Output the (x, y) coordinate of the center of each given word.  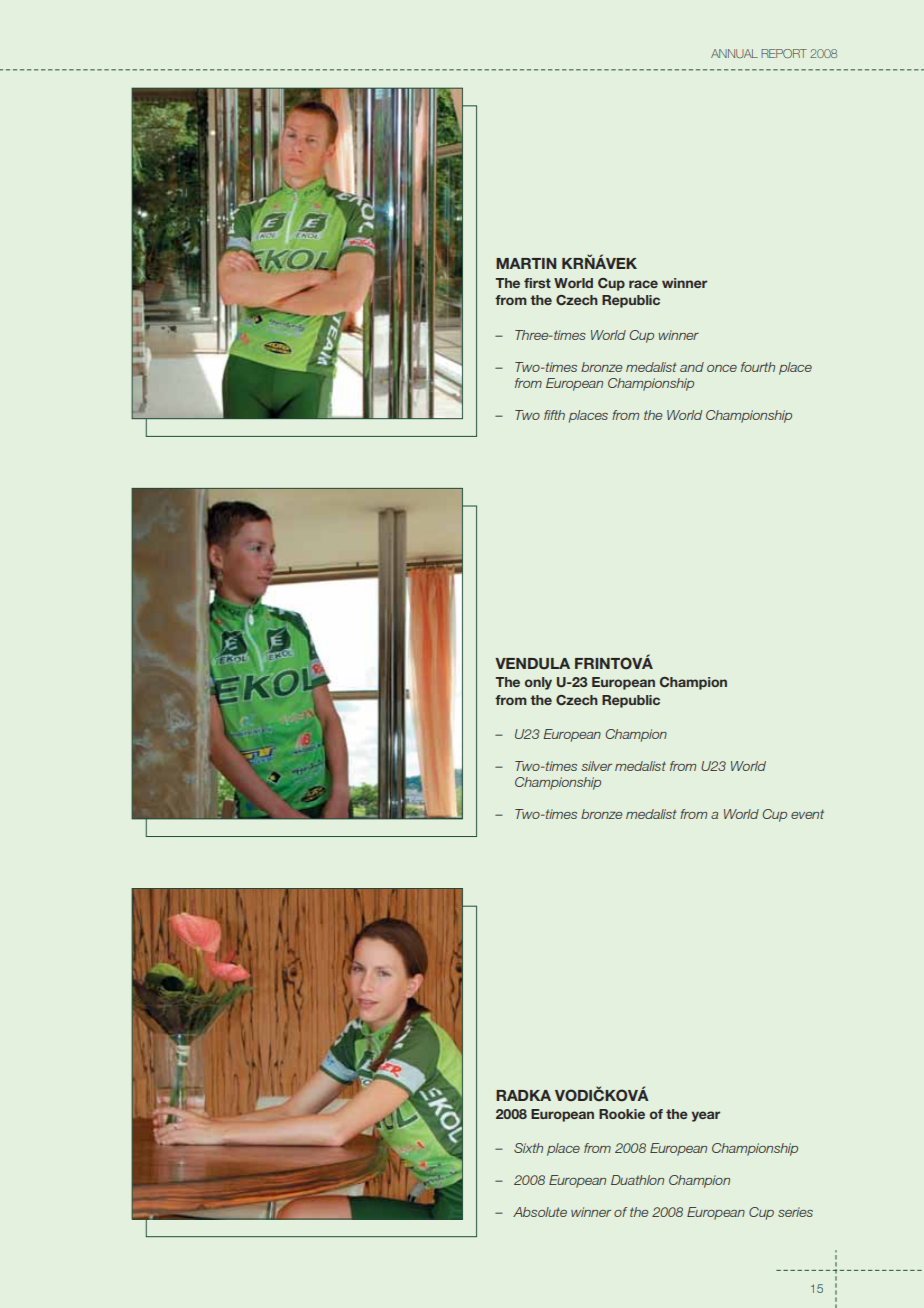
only (538, 683)
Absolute (540, 1212)
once (722, 368)
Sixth (528, 1148)
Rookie (622, 1114)
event (807, 814)
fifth (554, 415)
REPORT (784, 53)
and (692, 367)
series (795, 1212)
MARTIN (526, 263)
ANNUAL (734, 53)
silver (596, 766)
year (706, 1116)
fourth (758, 367)
